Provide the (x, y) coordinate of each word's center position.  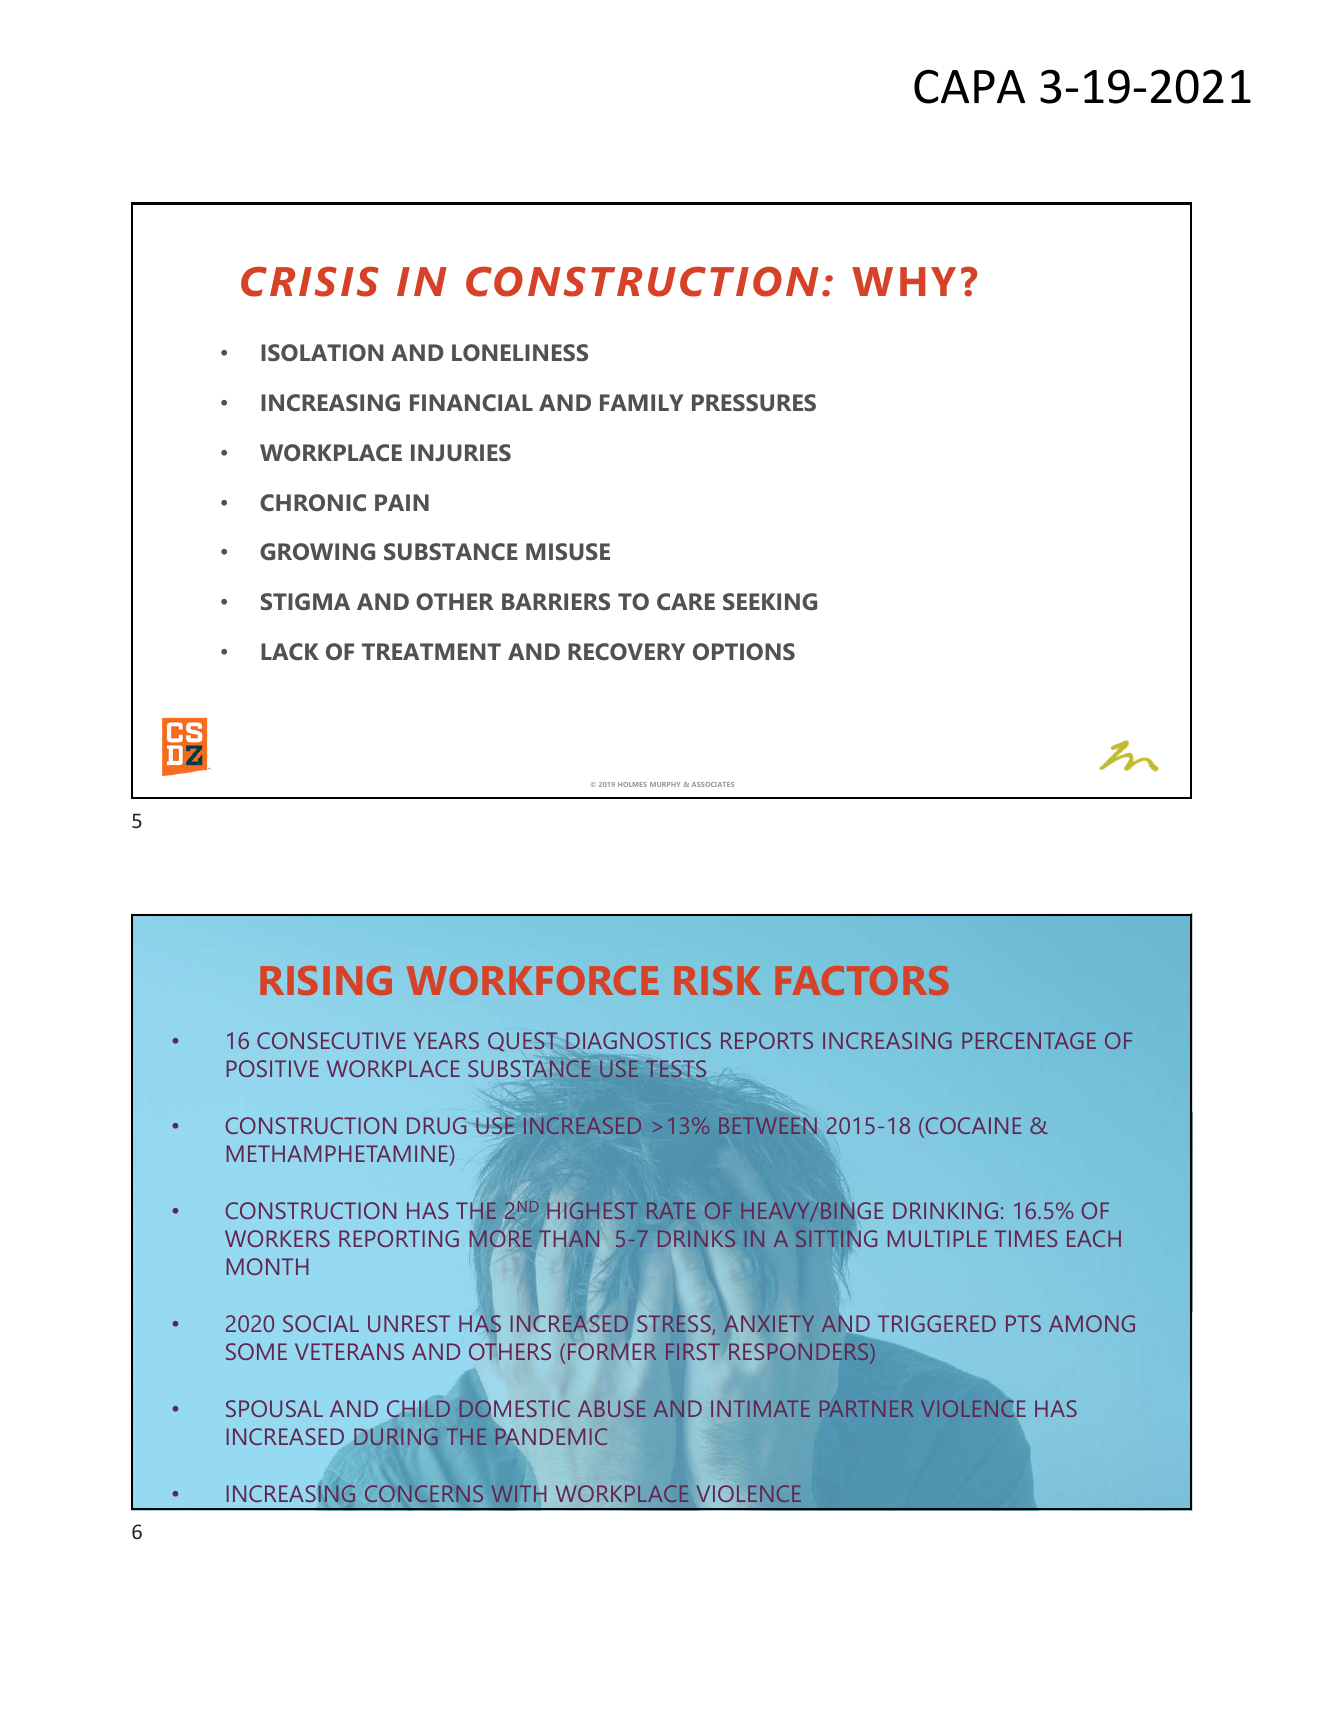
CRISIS (310, 281)
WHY (904, 281)
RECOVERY (626, 652)
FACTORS (861, 980)
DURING (396, 1436)
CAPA (969, 87)
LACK (290, 652)
